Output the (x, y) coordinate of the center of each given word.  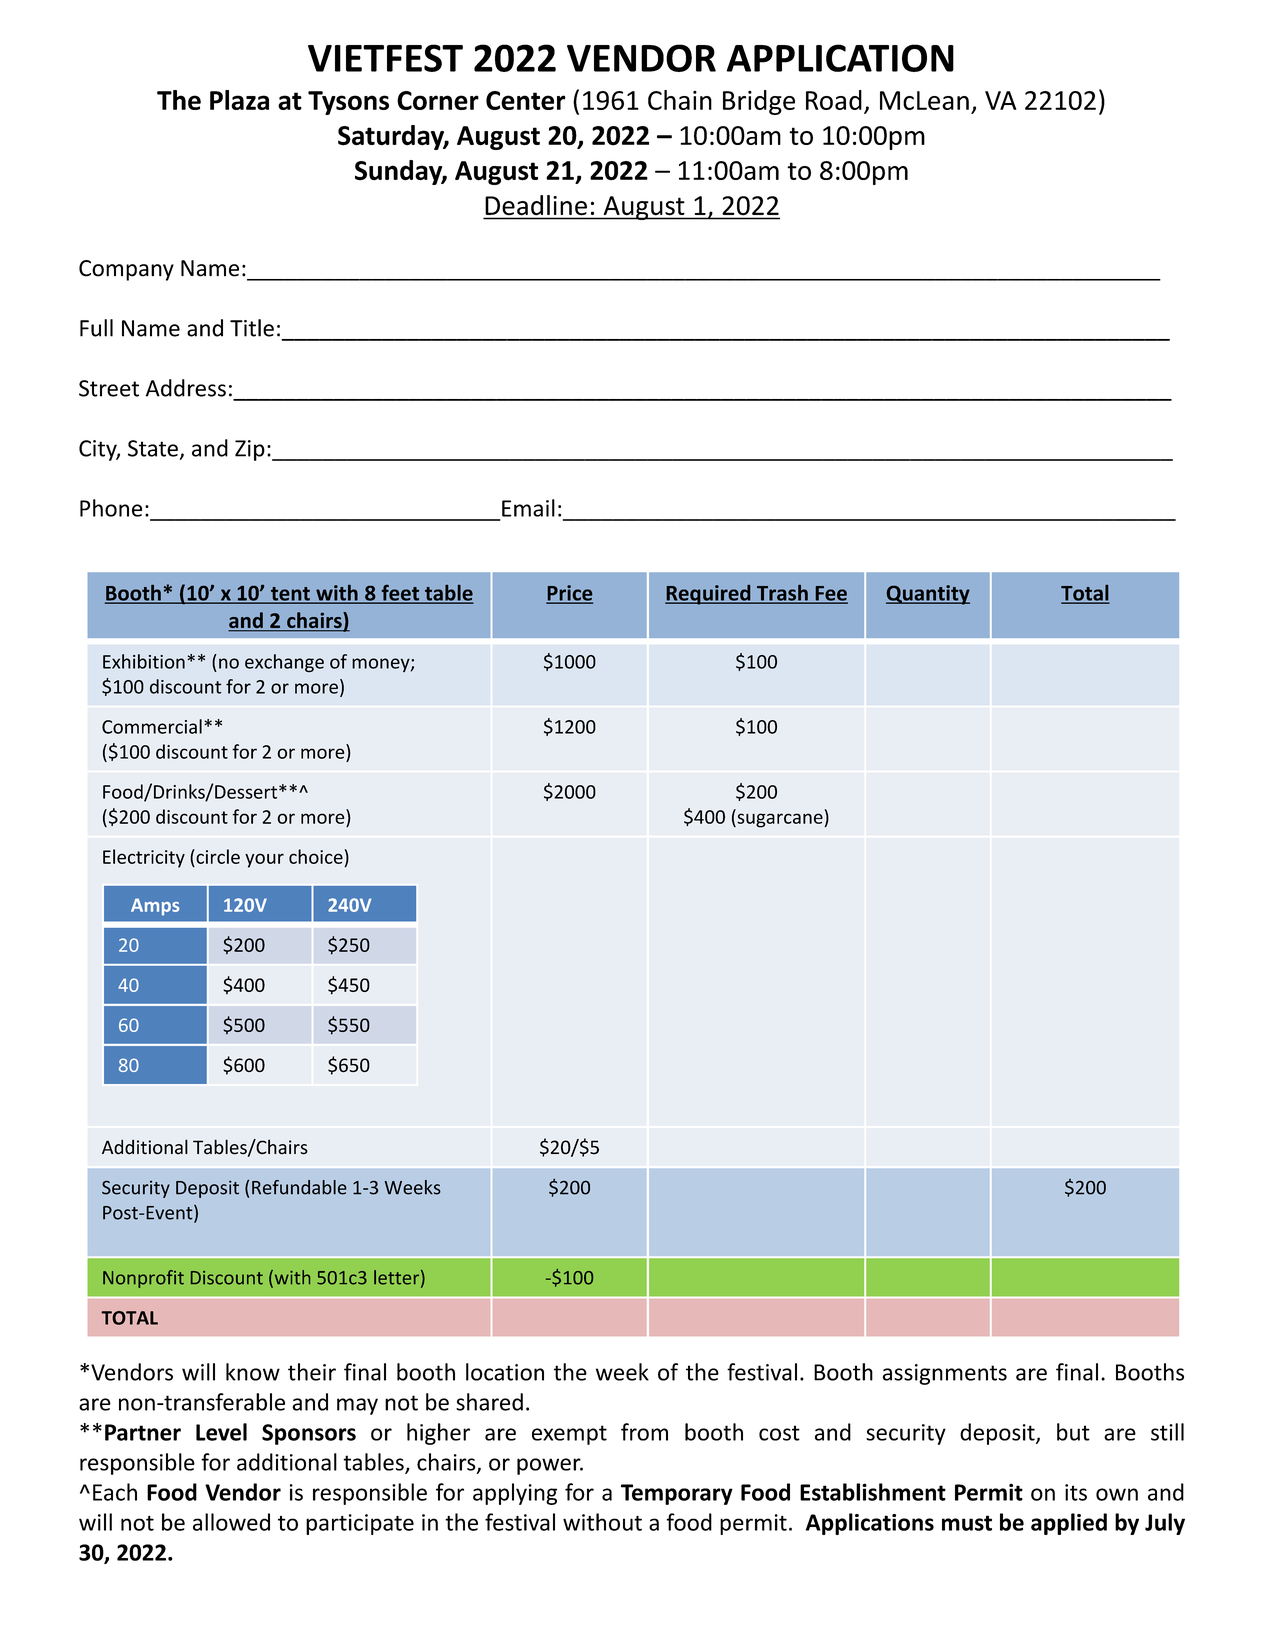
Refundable (299, 1187)
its (1076, 1492)
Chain (680, 100)
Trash (782, 594)
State (153, 448)
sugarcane (779, 820)
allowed (231, 1522)
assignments (945, 1374)
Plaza (239, 100)
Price (569, 594)
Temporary (677, 1494)
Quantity (928, 595)
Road (834, 100)
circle (217, 856)
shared (489, 1402)
